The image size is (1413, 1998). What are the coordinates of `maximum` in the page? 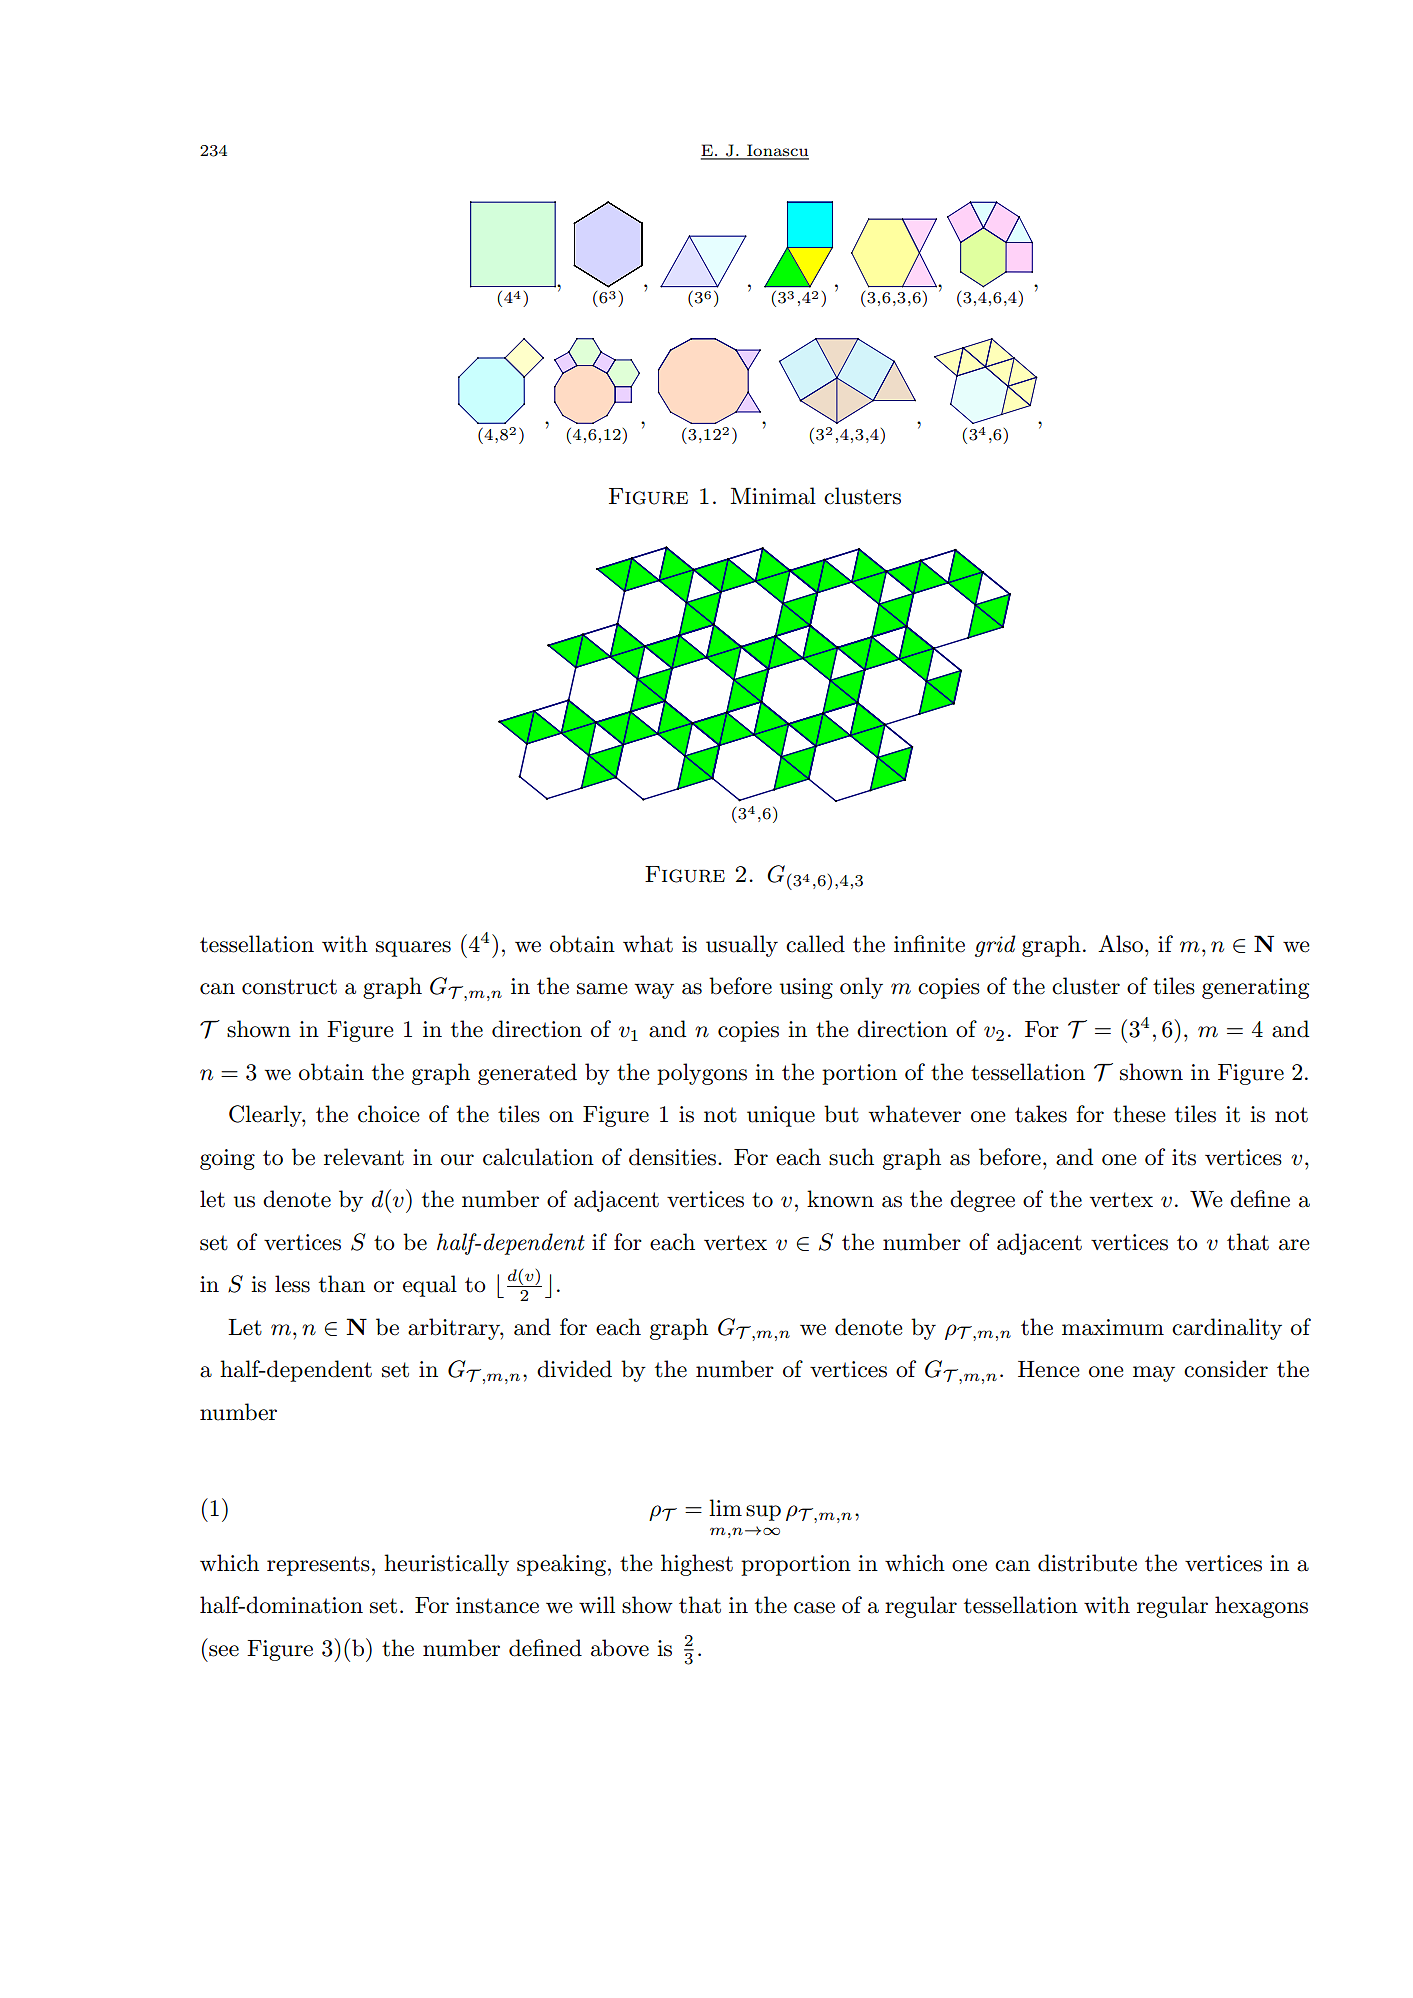 It's located at (1113, 1327).
